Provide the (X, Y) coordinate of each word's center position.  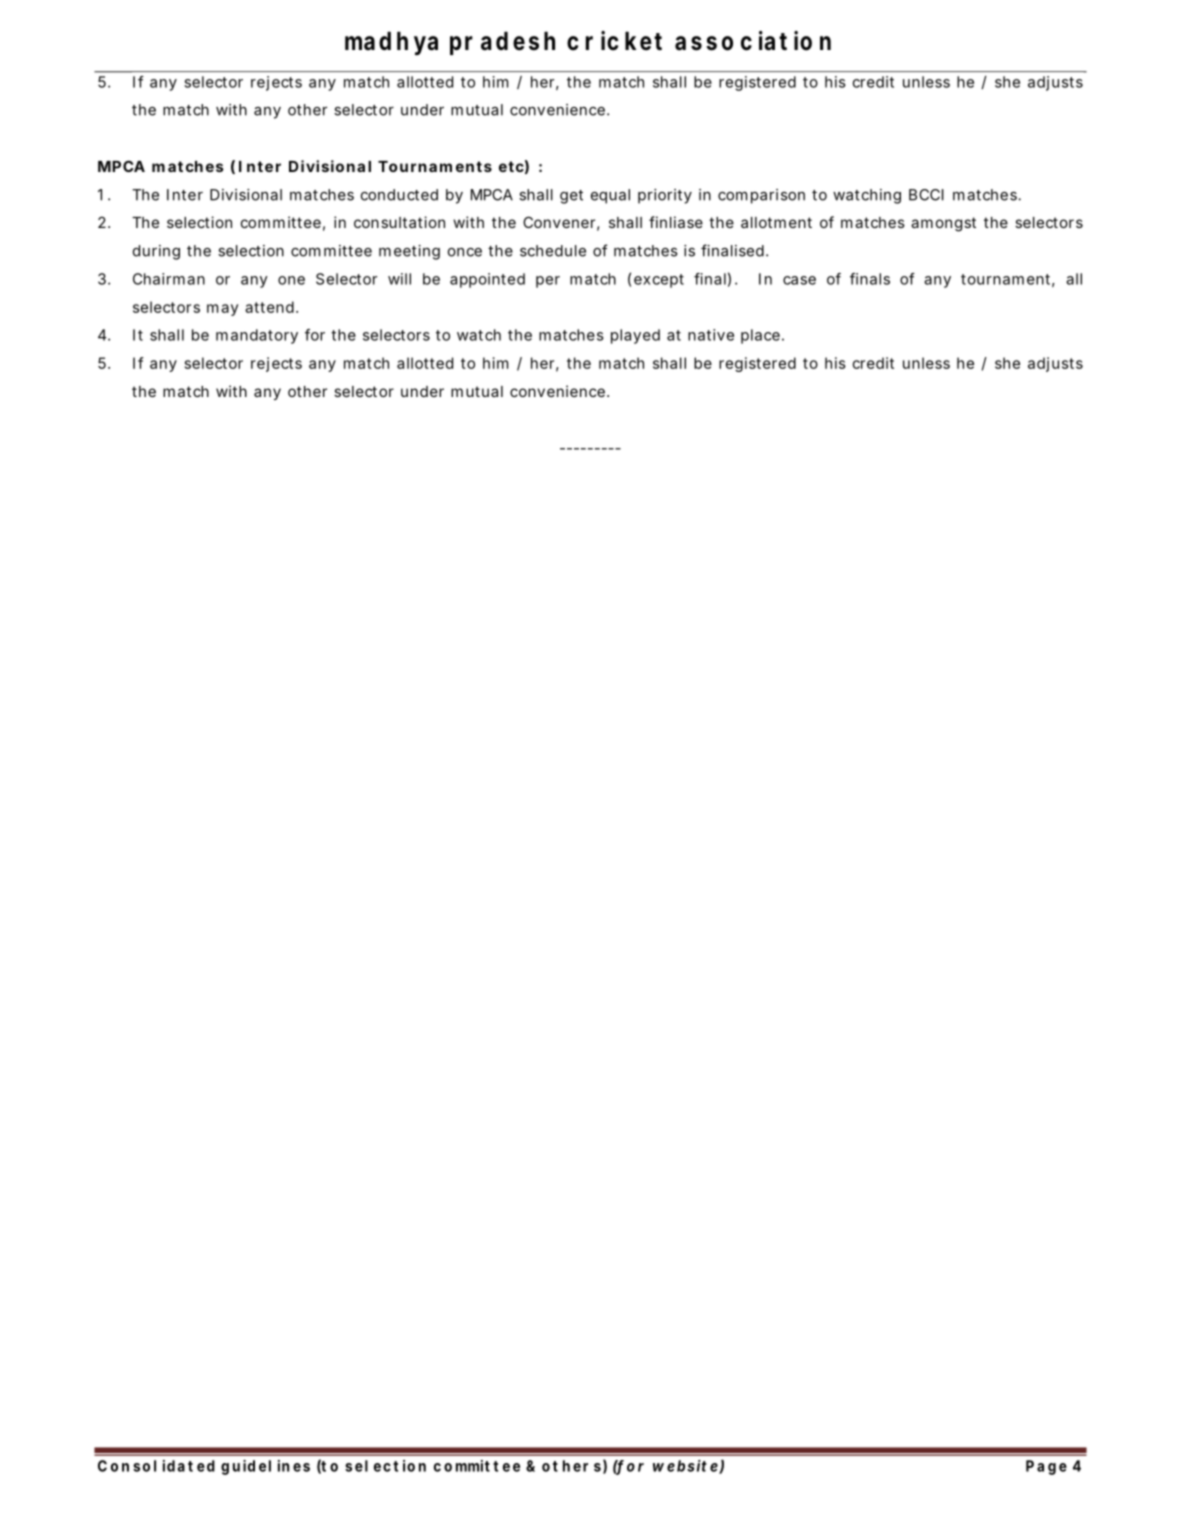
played (635, 336)
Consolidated (156, 1466)
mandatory (257, 336)
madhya (391, 43)
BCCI (926, 195)
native (711, 335)
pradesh (502, 43)
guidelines (265, 1467)
